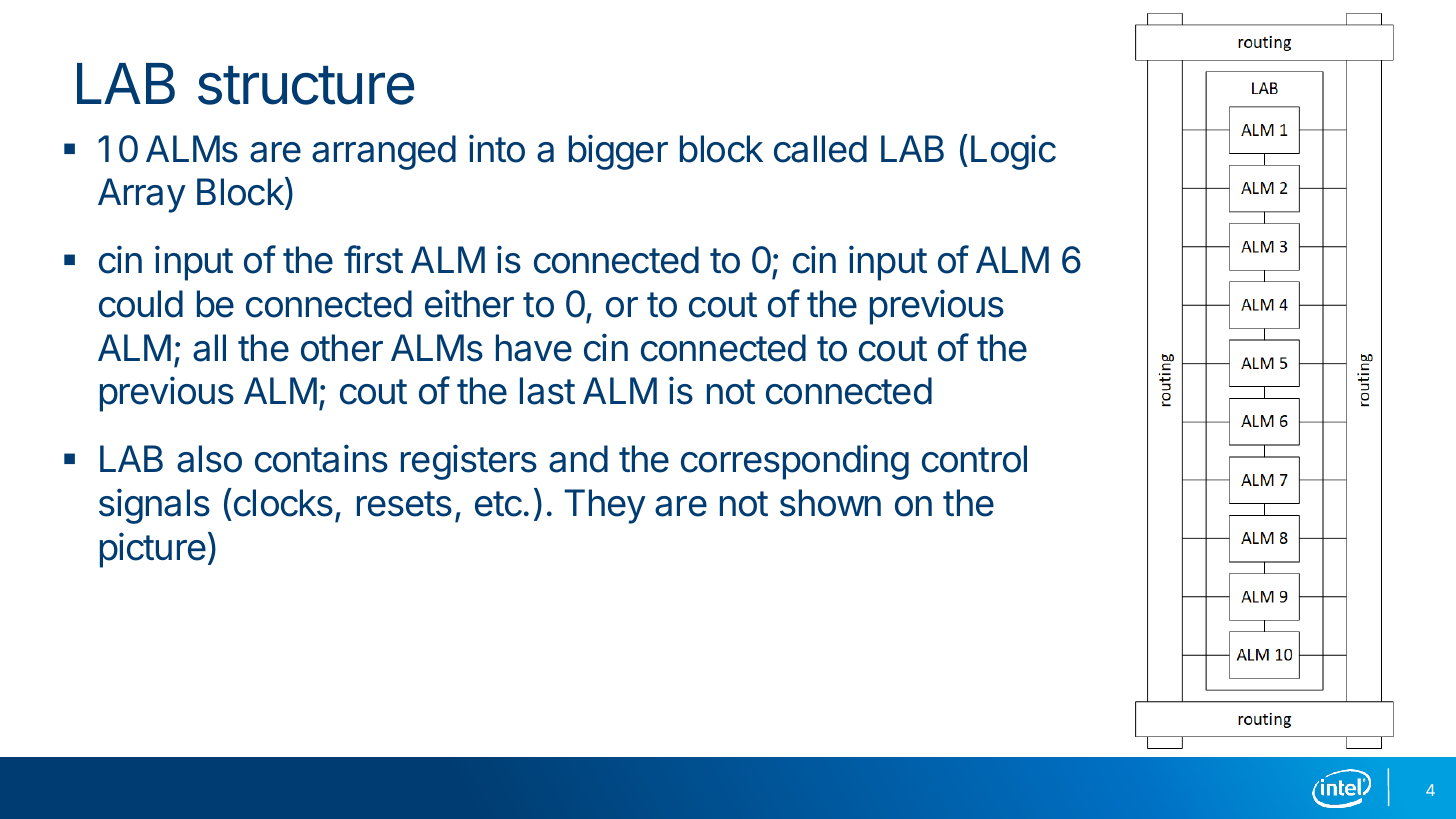  What do you see at coordinates (820, 149) in the document?
I see `called` at bounding box center [820, 149].
